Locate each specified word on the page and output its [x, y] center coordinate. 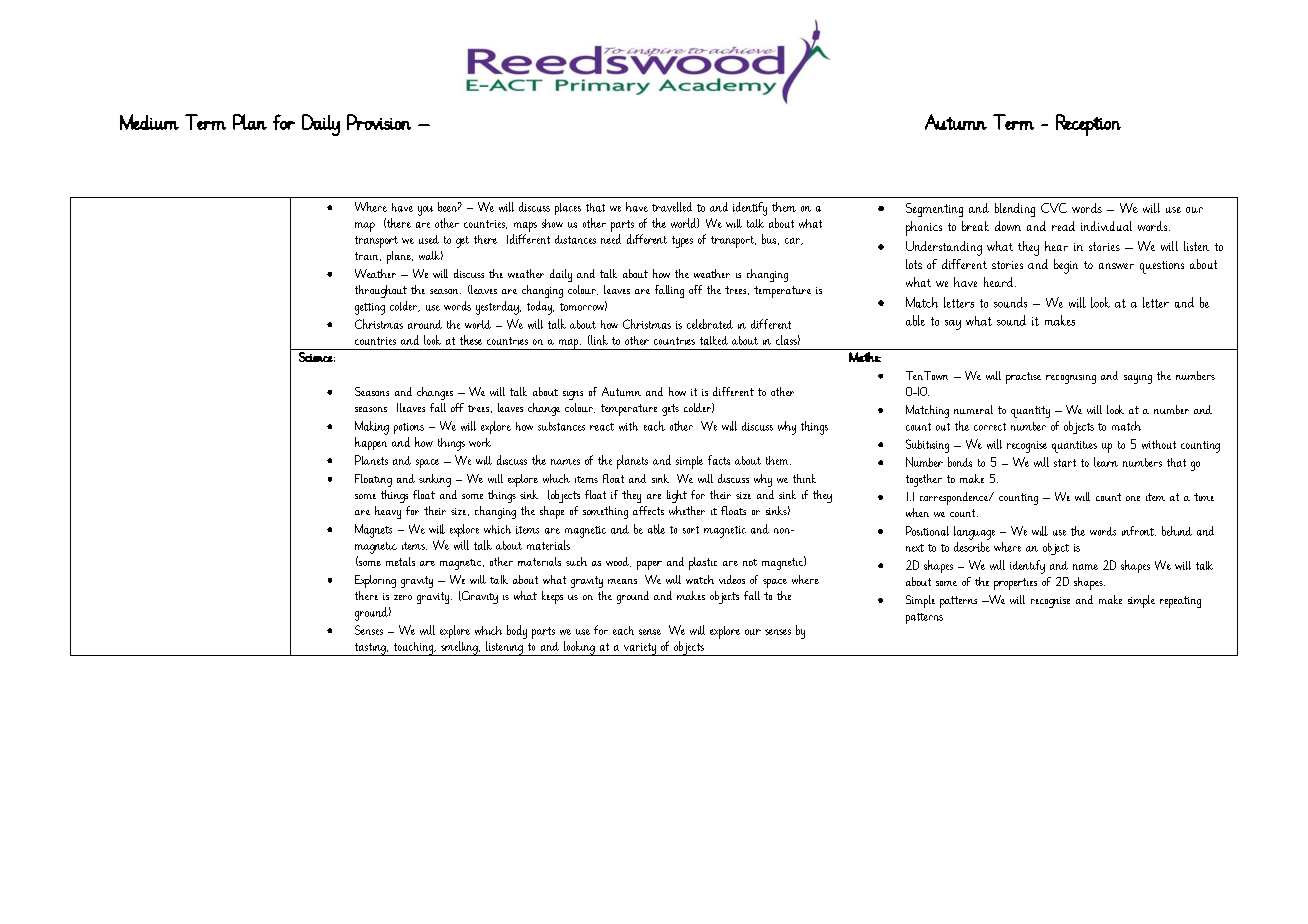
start [1065, 463]
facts [719, 460]
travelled [672, 207]
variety [640, 649]
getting [370, 309]
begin [1066, 266]
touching [413, 649]
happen [371, 443]
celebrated [710, 324]
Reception [1088, 125]
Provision [379, 122]
